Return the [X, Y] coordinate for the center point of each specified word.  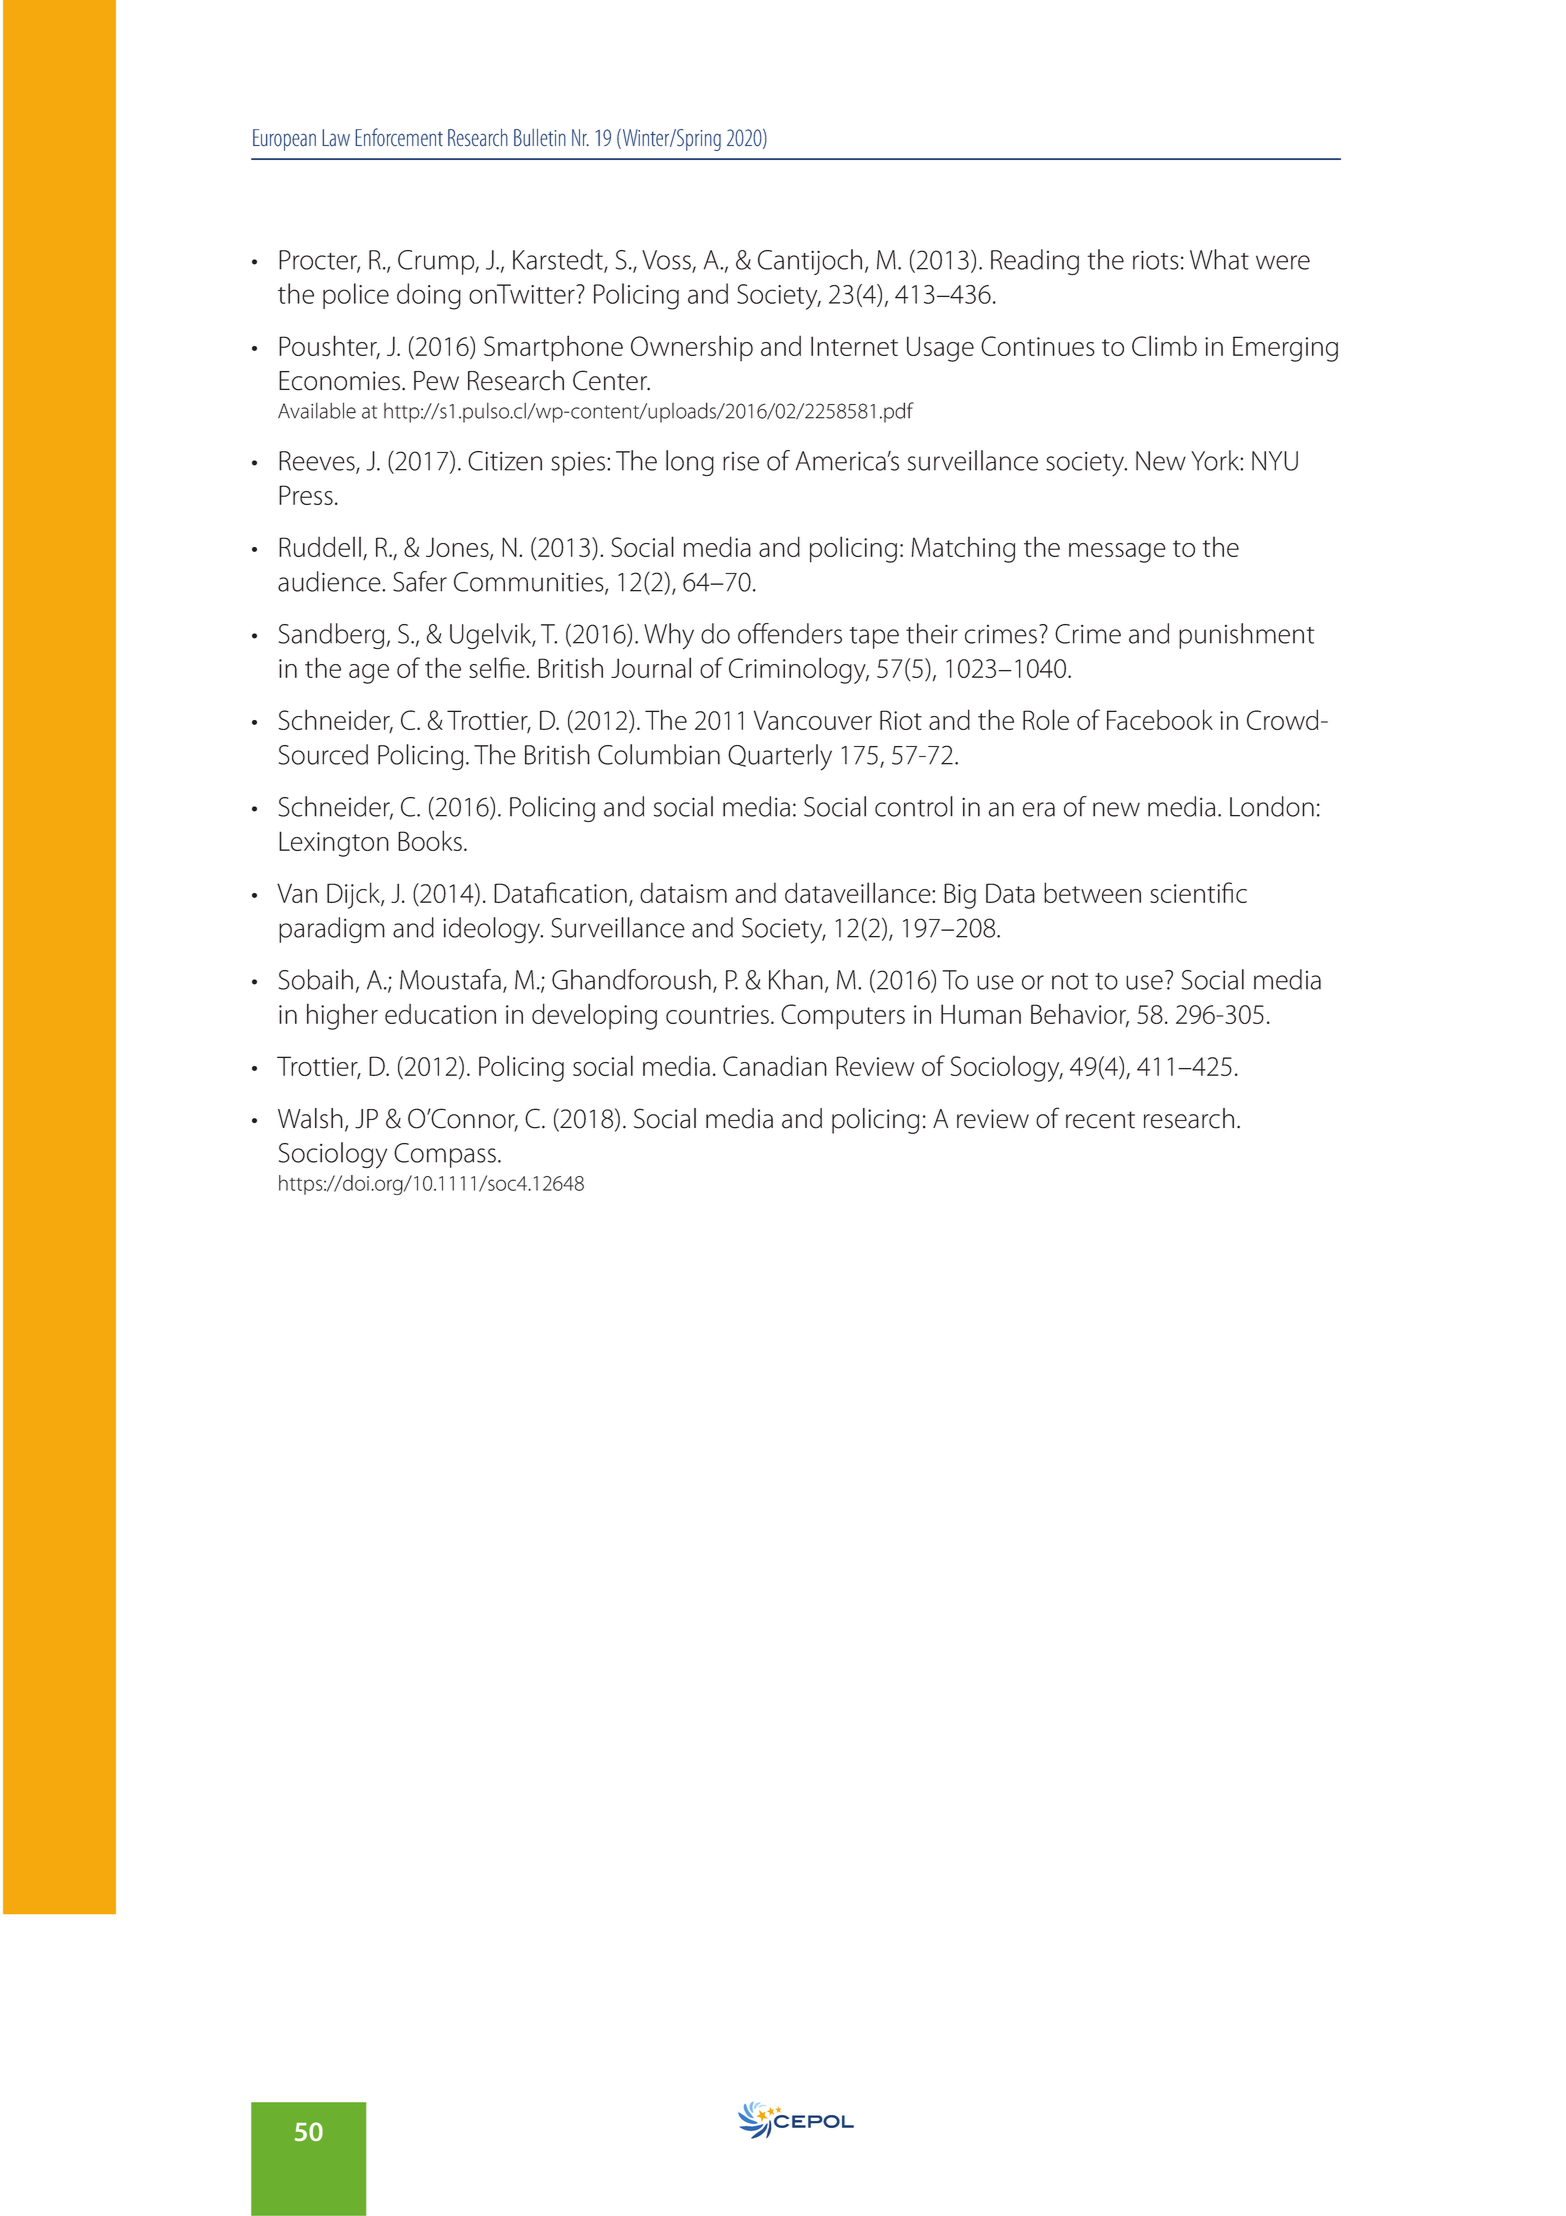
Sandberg [331, 636]
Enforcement [399, 137]
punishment [1246, 636]
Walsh [310, 1118]
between [1092, 892]
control [914, 806]
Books [430, 840]
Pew [436, 381]
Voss [666, 260]
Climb [1164, 345]
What [1219, 259]
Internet [854, 346]
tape [874, 638]
